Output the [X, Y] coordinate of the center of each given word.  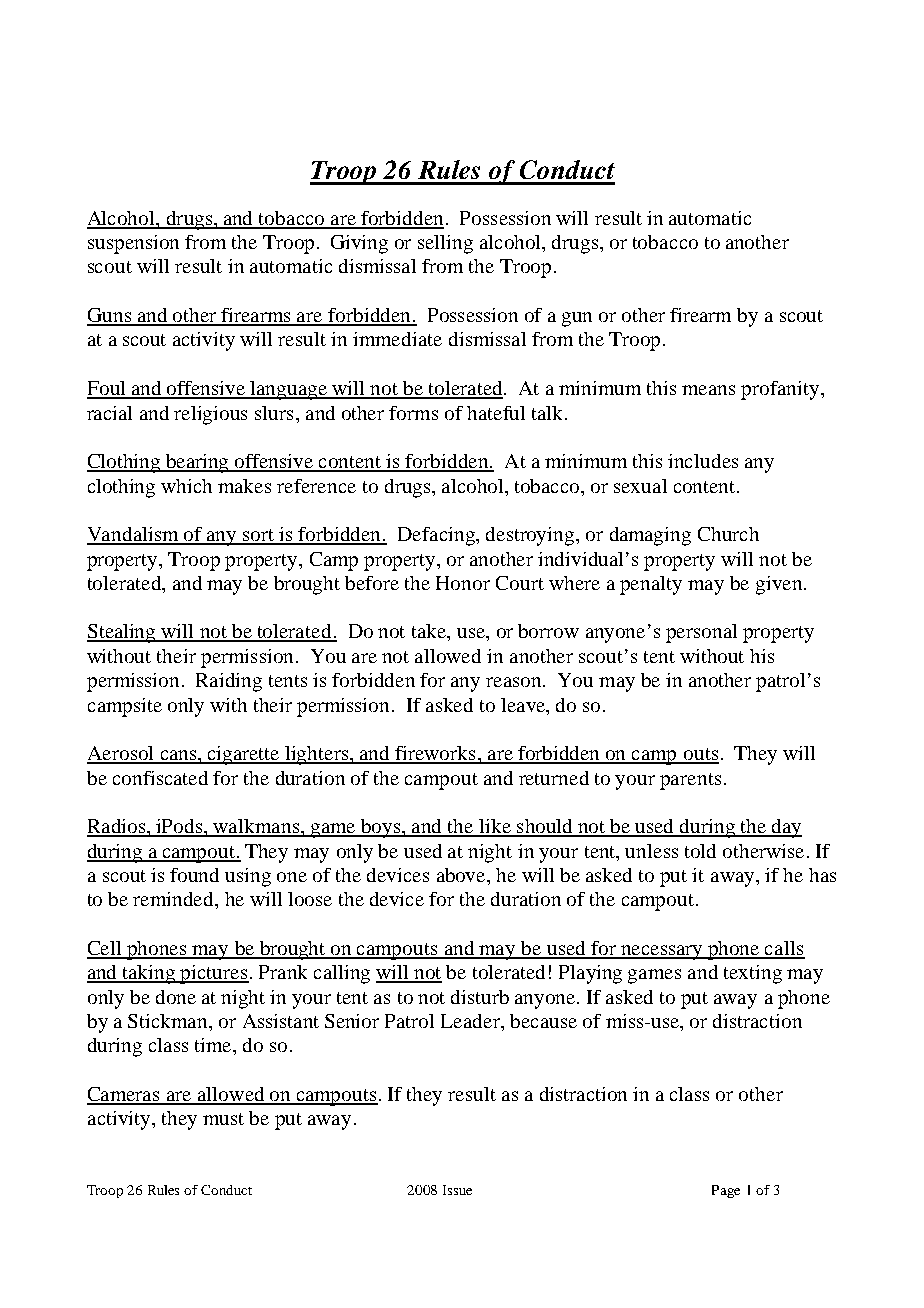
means [708, 390]
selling [445, 244]
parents [690, 781]
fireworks [436, 754]
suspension [133, 244]
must [223, 1119]
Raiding [229, 682]
